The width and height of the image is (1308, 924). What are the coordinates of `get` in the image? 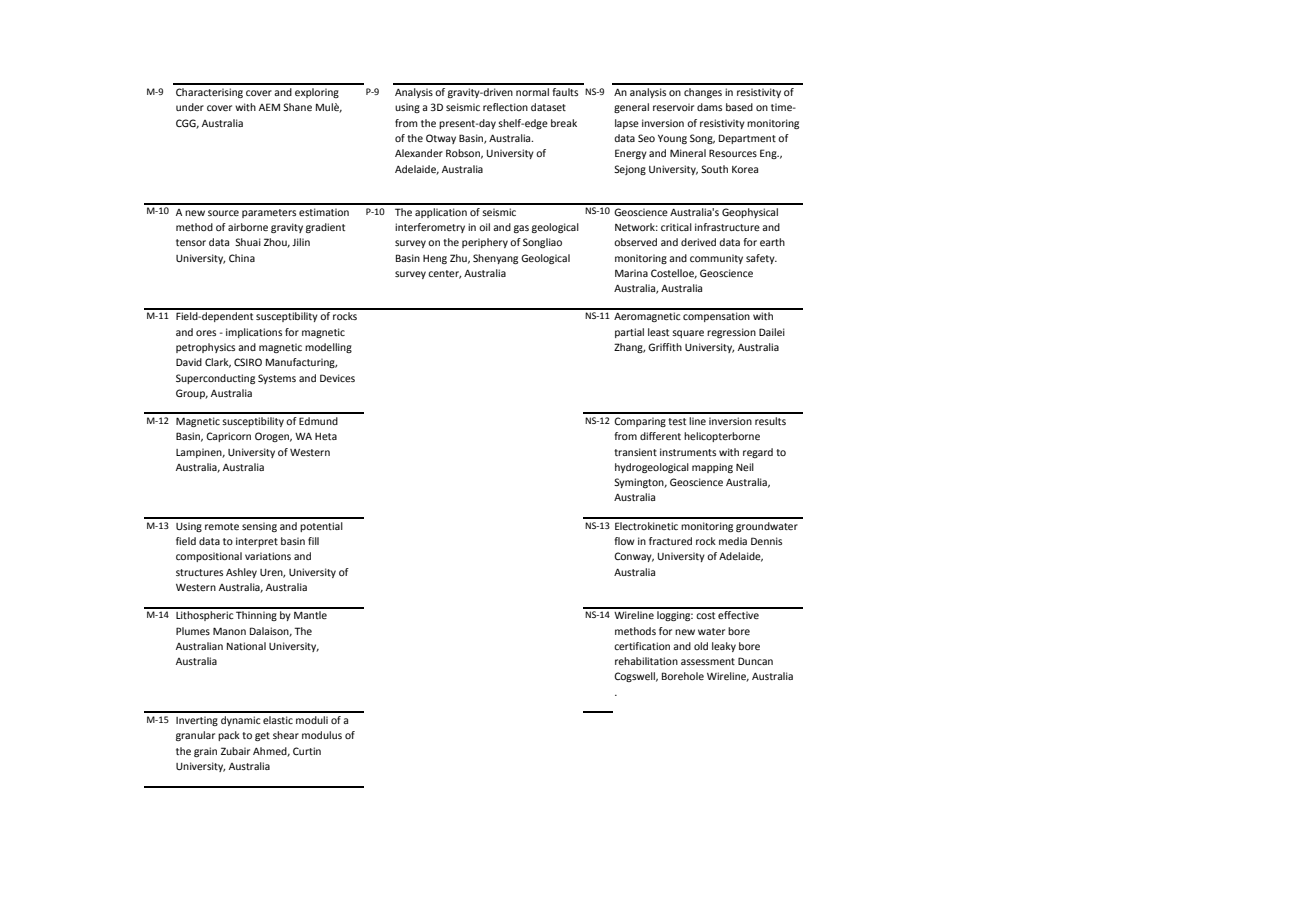 It's located at (262, 736).
